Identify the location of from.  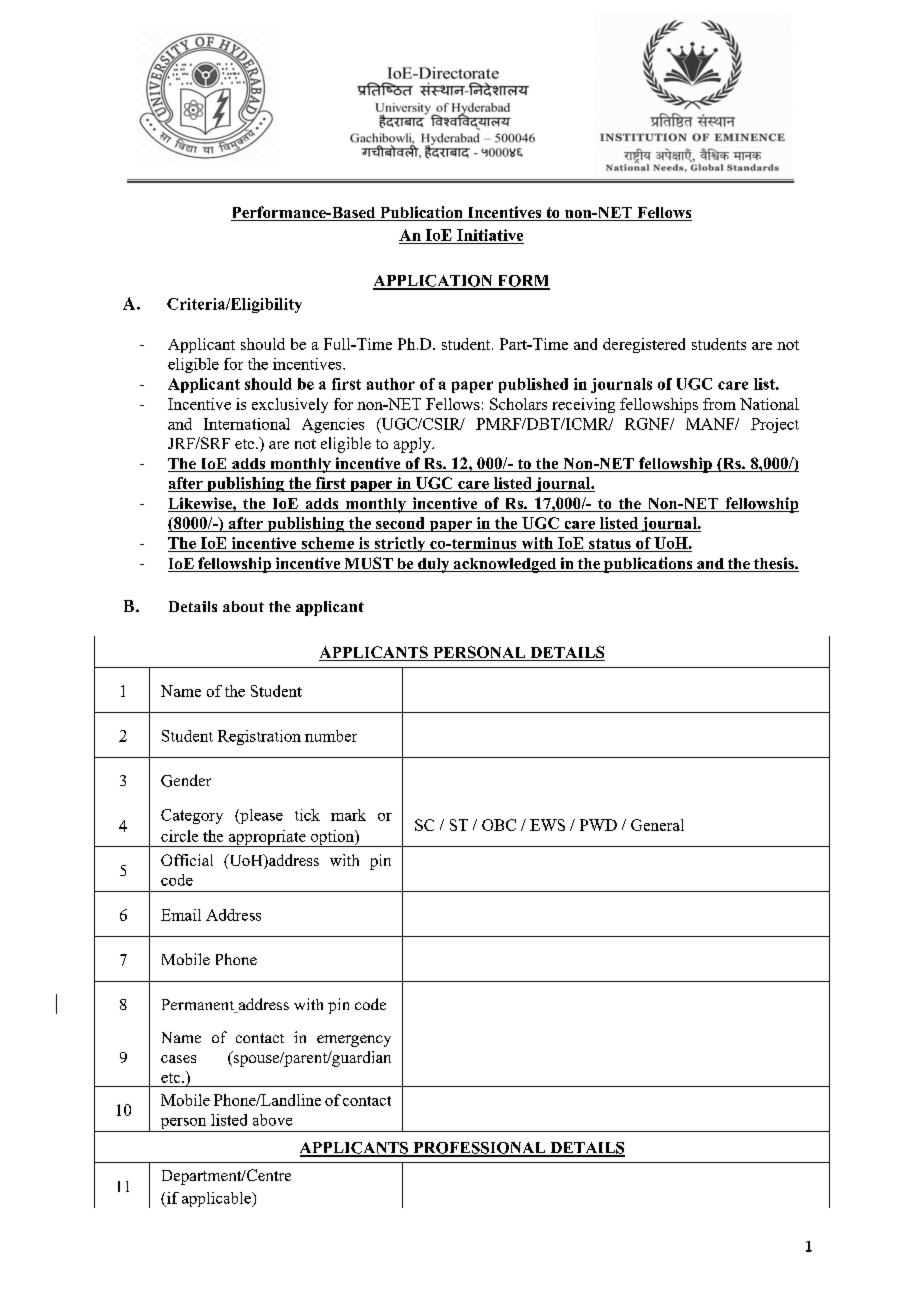
(719, 404).
